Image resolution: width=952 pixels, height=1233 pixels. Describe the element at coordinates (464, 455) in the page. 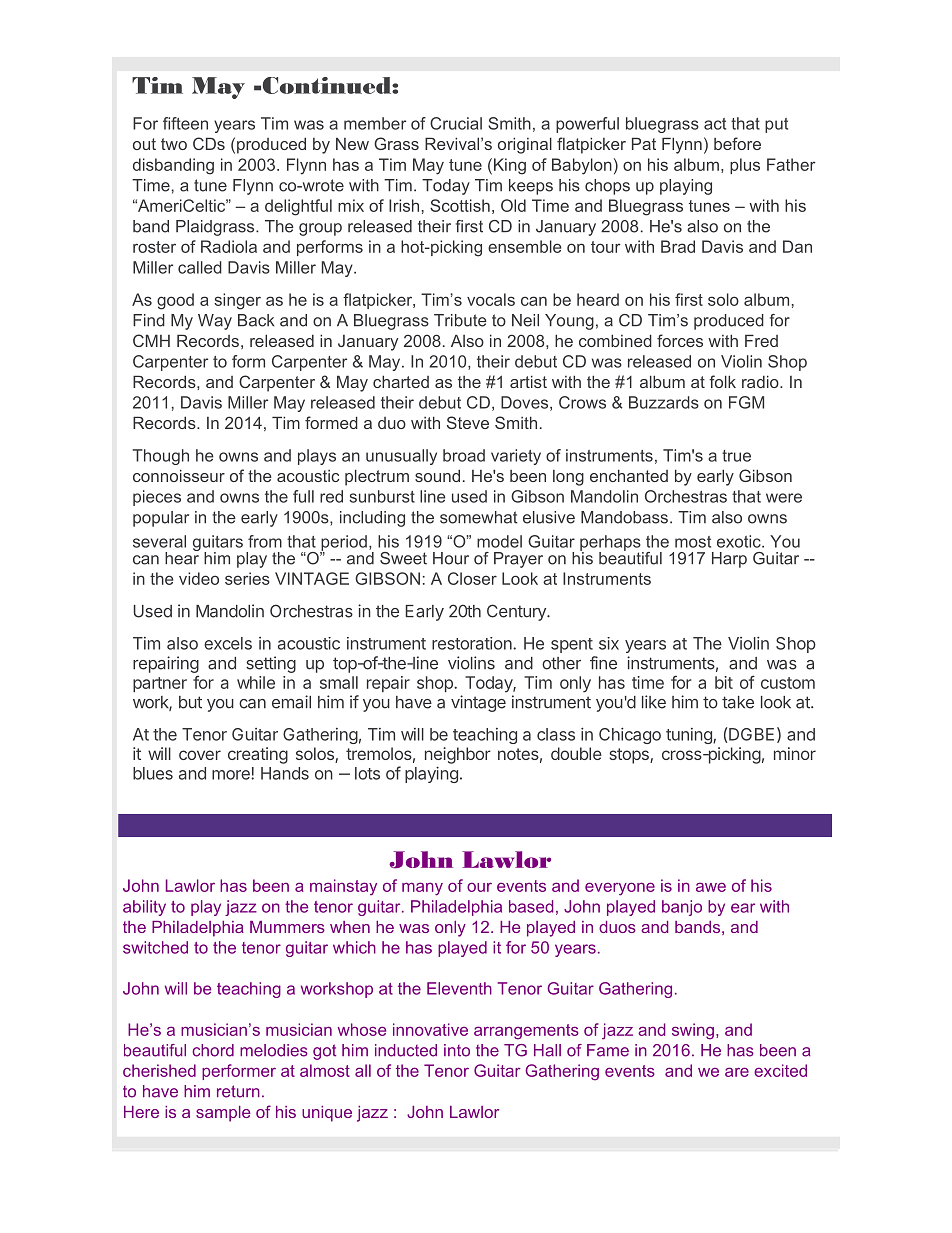

I see `broad` at that location.
